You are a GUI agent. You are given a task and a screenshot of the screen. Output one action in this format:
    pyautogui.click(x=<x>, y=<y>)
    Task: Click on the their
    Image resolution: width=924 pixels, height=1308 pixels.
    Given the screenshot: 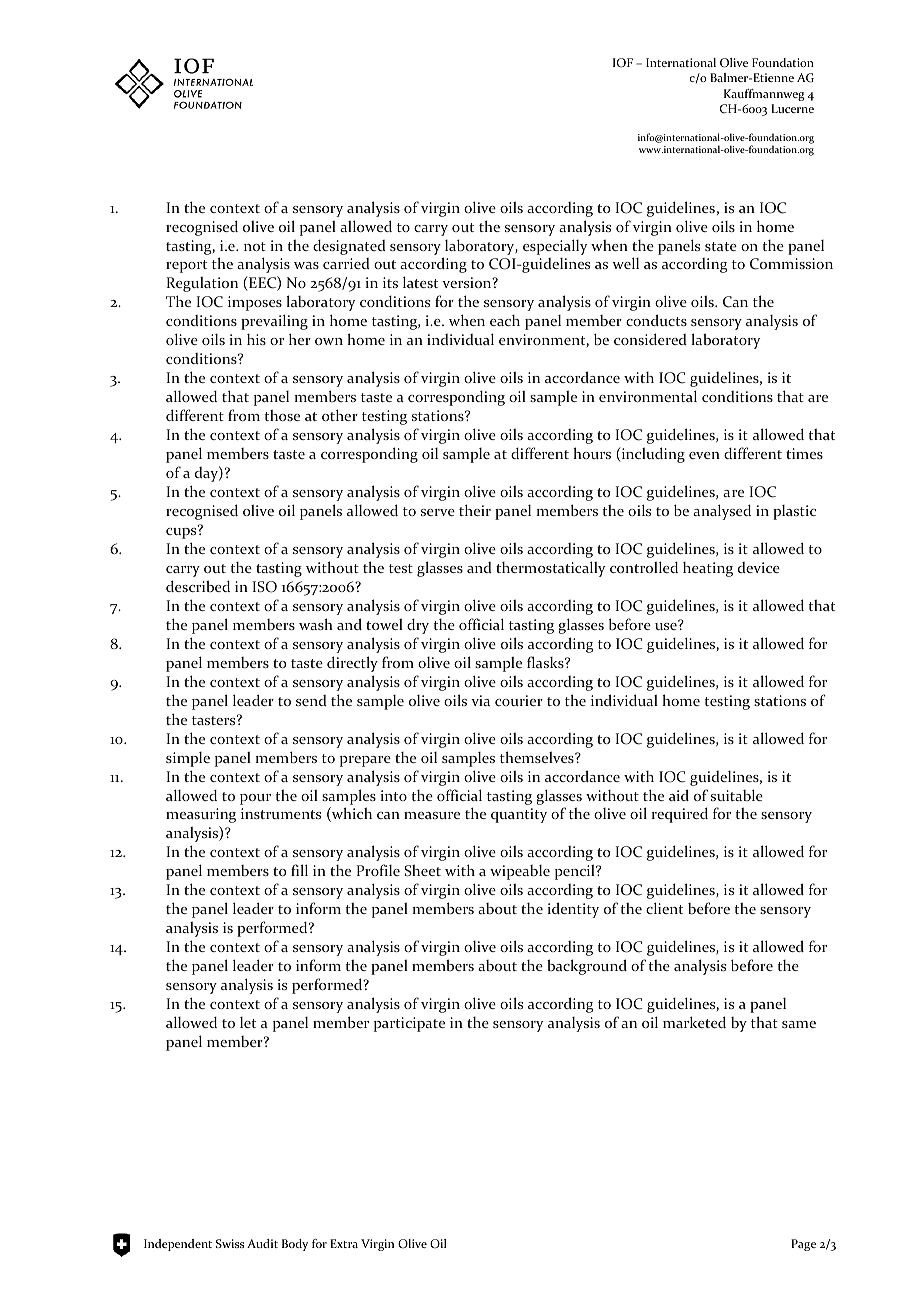 What is the action you would take?
    pyautogui.click(x=475, y=510)
